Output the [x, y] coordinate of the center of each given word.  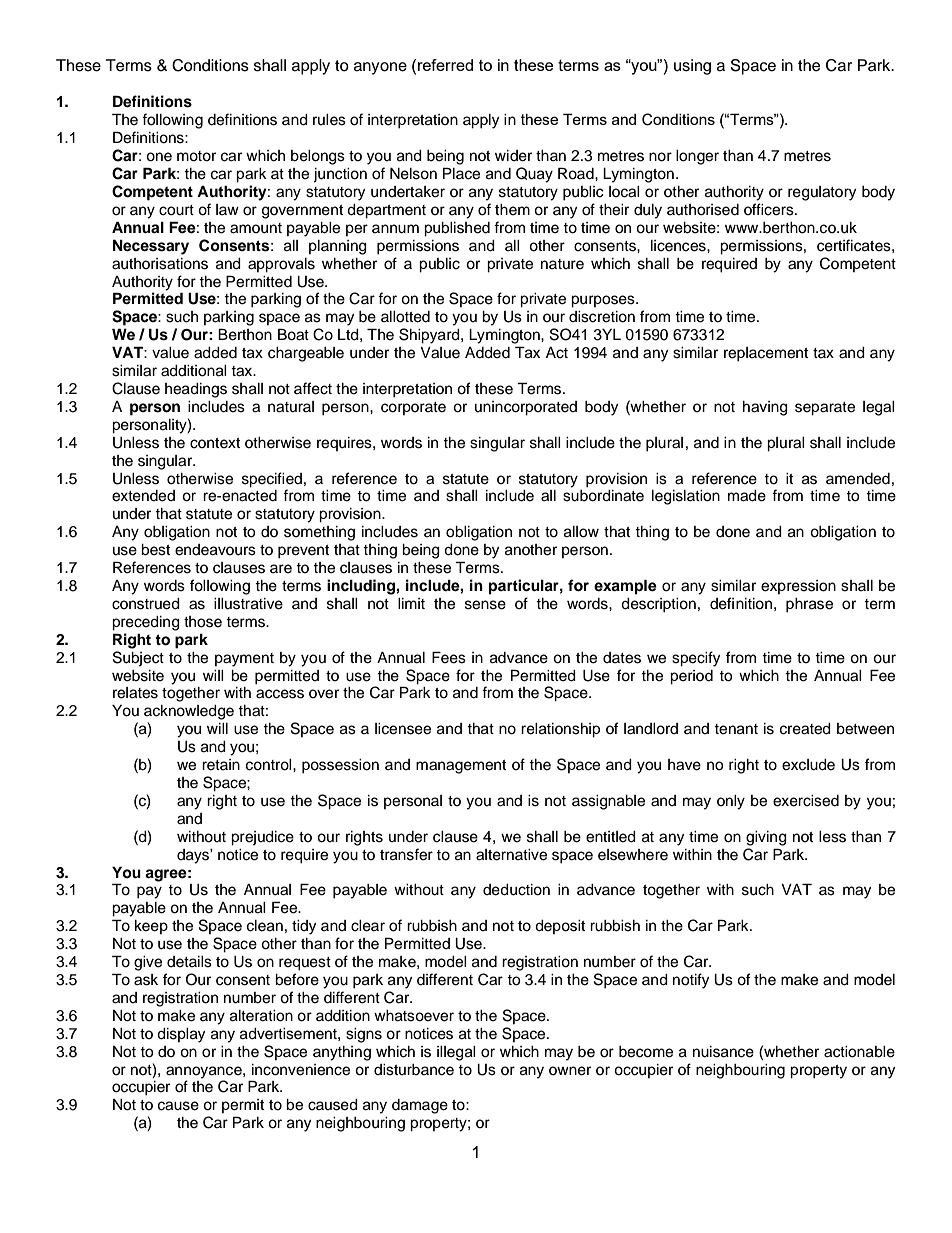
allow [581, 532]
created [805, 729]
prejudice [262, 838]
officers [770, 209]
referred [445, 65]
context [215, 443]
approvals [281, 265]
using [692, 67]
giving [766, 838]
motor [196, 156]
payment [244, 660]
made [747, 496]
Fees [449, 657]
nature [562, 264]
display [181, 1035]
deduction [516, 890]
